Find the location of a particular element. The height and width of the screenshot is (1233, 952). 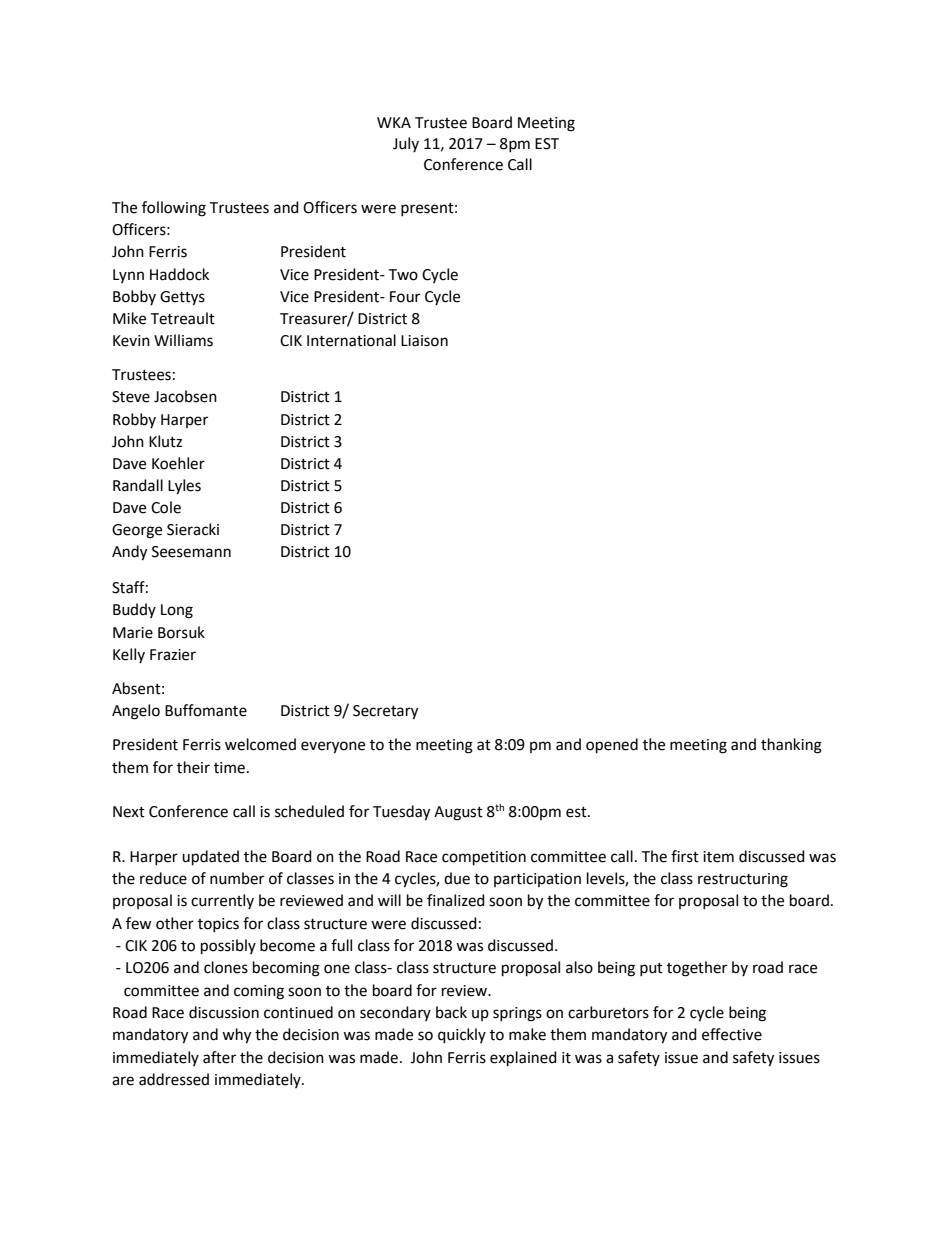

following is located at coordinates (174, 209).
